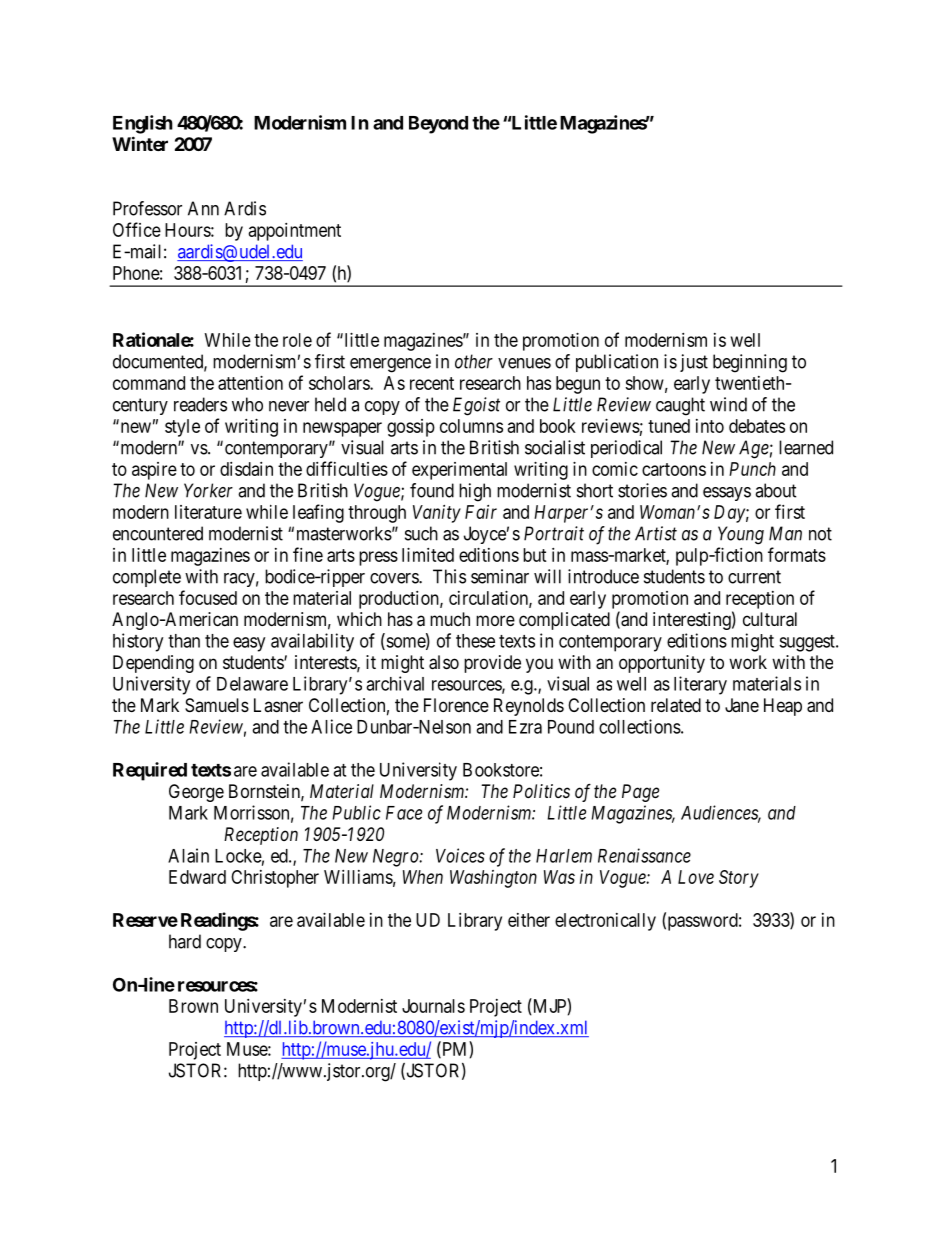  I want to click on beginning, so click(750, 363).
